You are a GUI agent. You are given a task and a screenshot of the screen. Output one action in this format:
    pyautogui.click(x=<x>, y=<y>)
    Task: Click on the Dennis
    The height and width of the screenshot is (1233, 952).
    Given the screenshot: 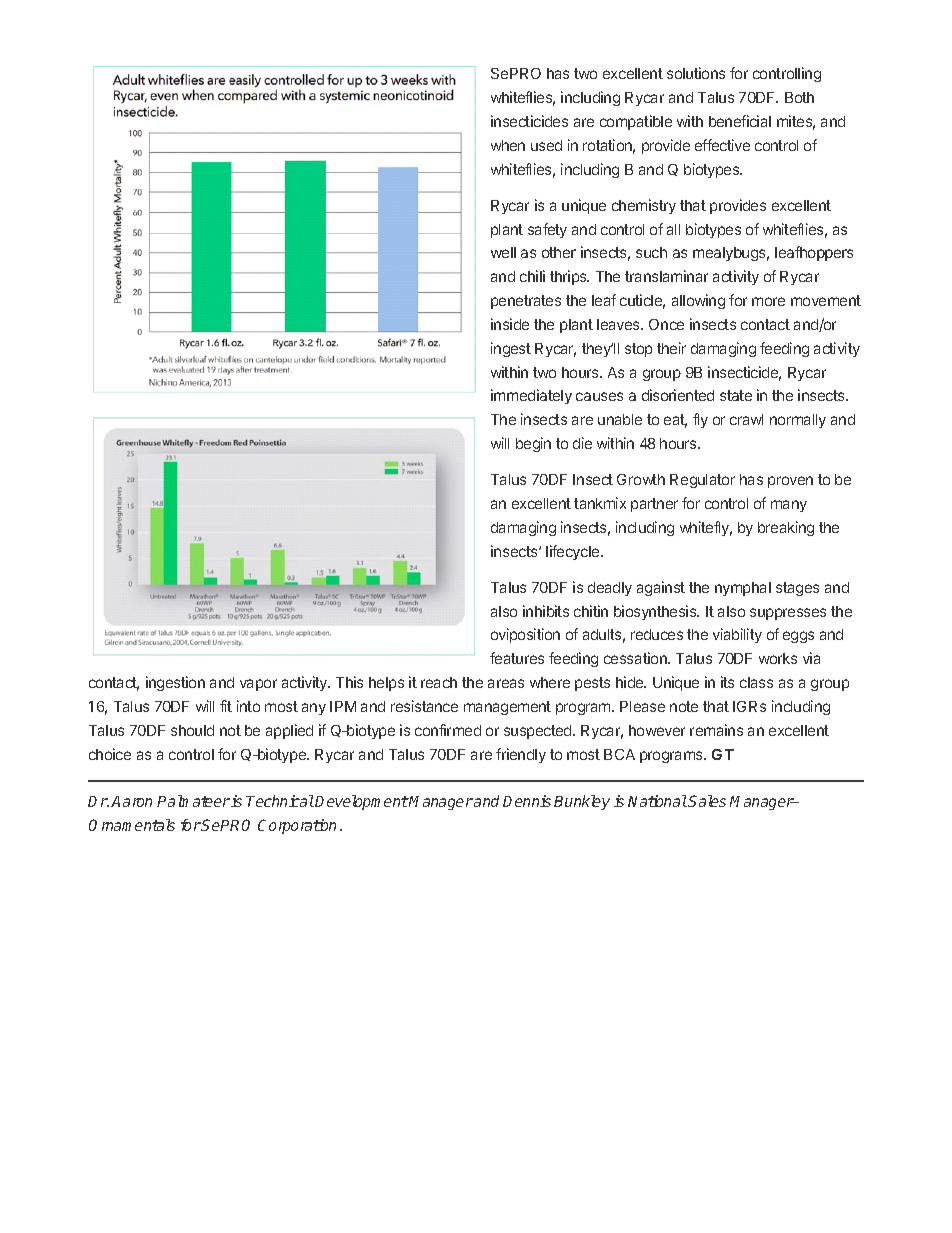 What is the action you would take?
    pyautogui.click(x=527, y=801)
